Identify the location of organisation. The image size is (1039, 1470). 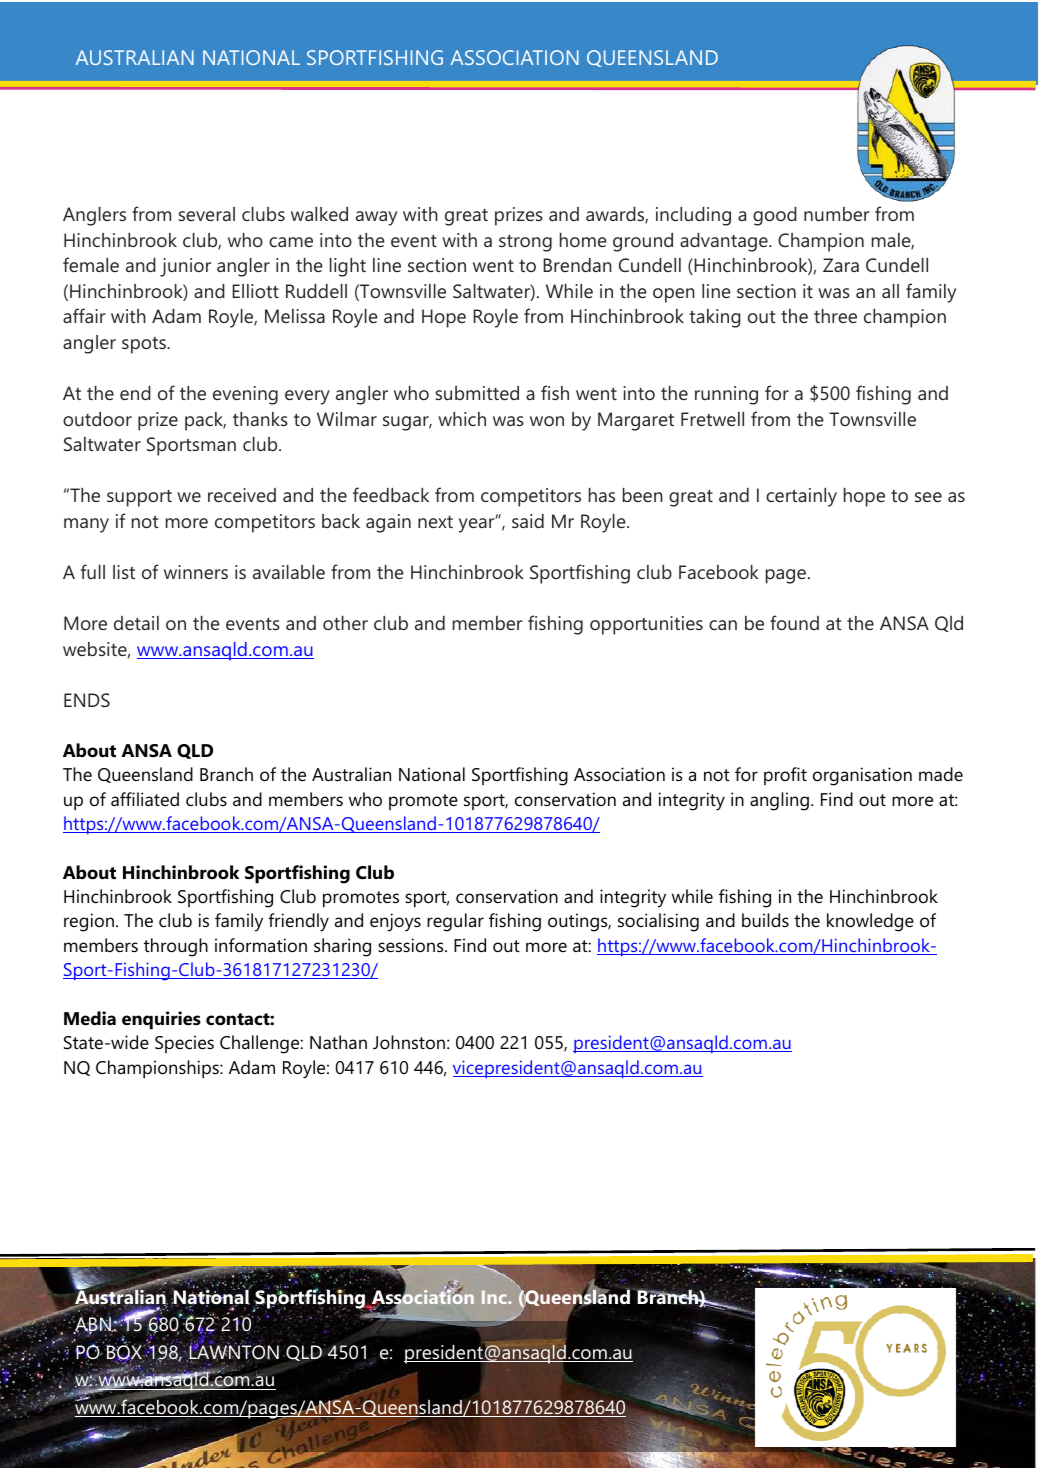
(862, 776).
